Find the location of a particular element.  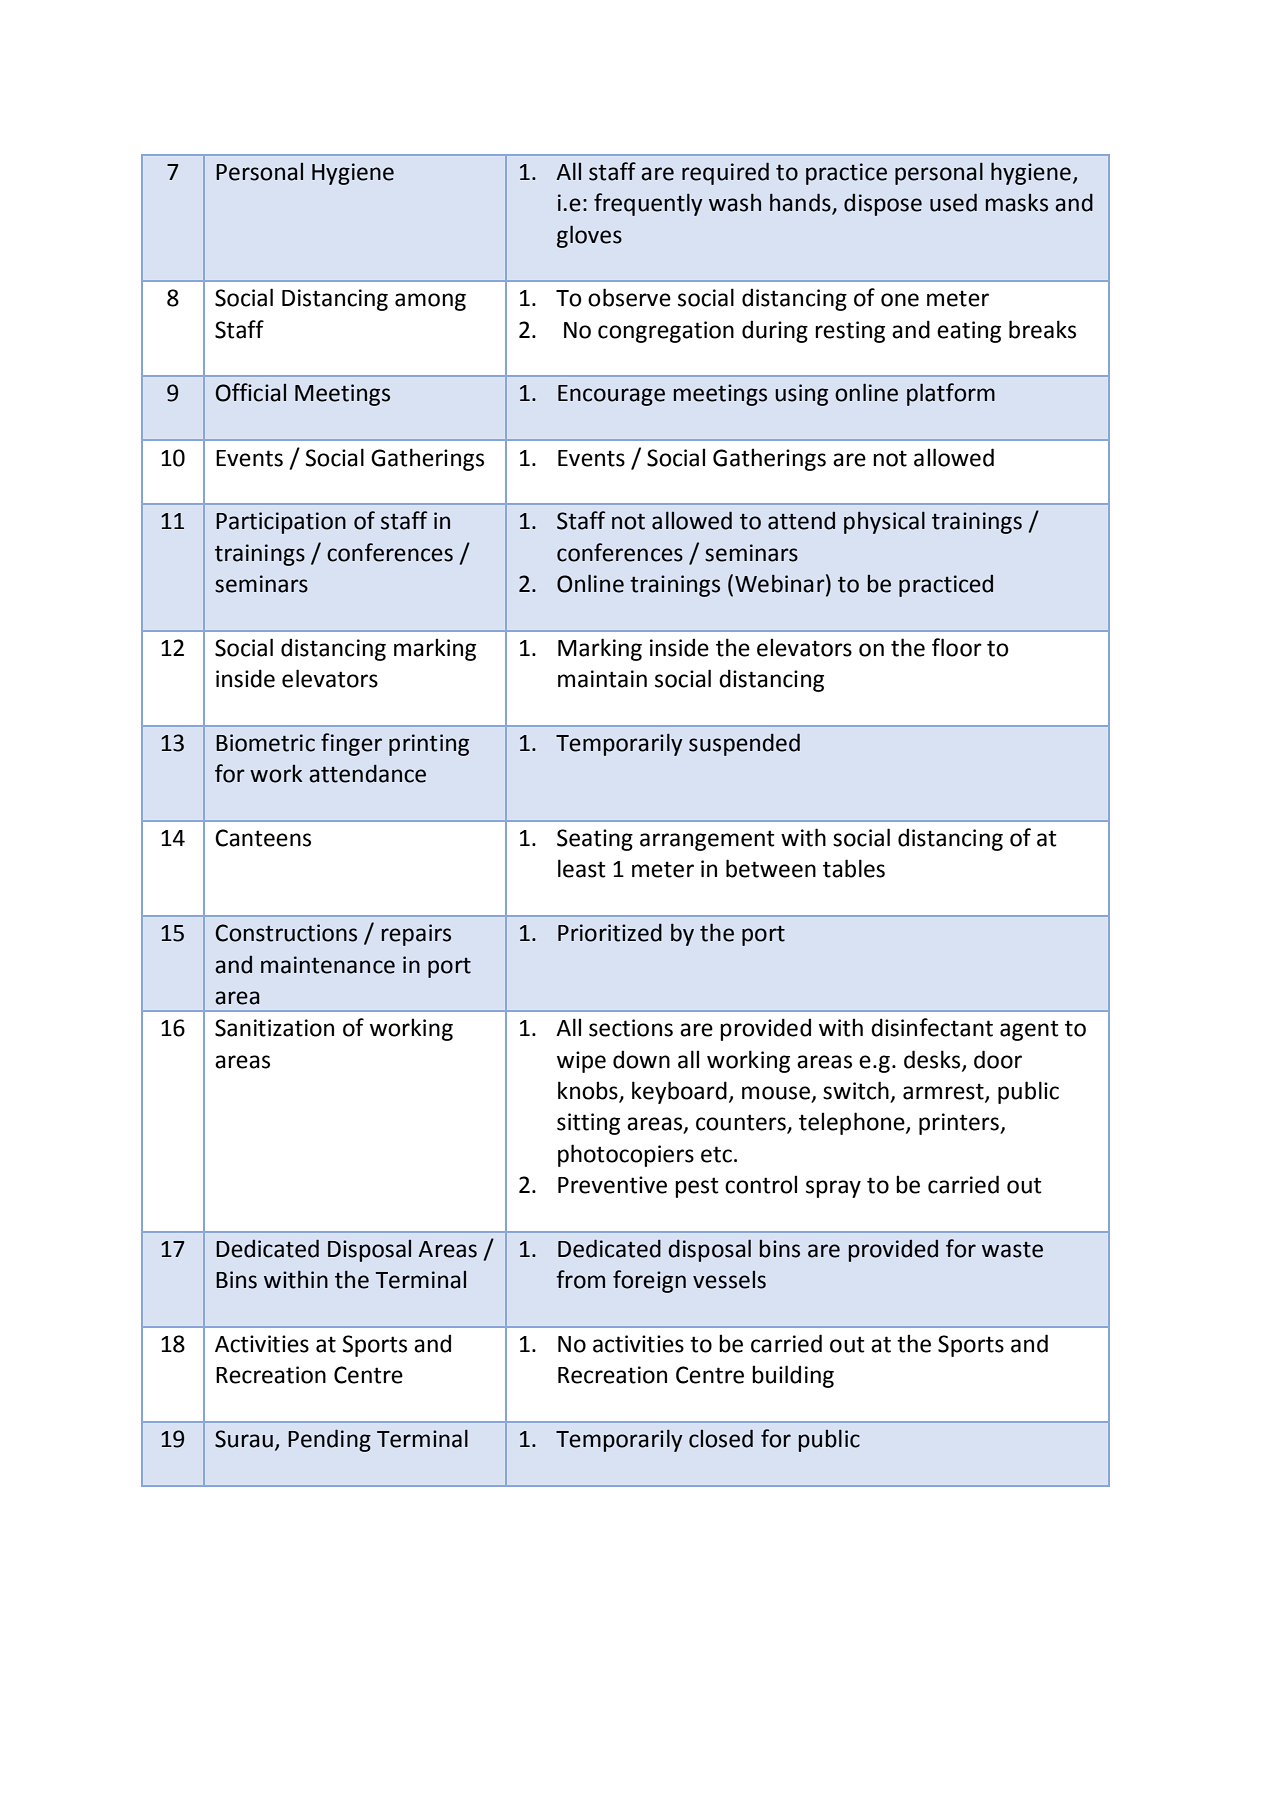

tables is located at coordinates (854, 868).
